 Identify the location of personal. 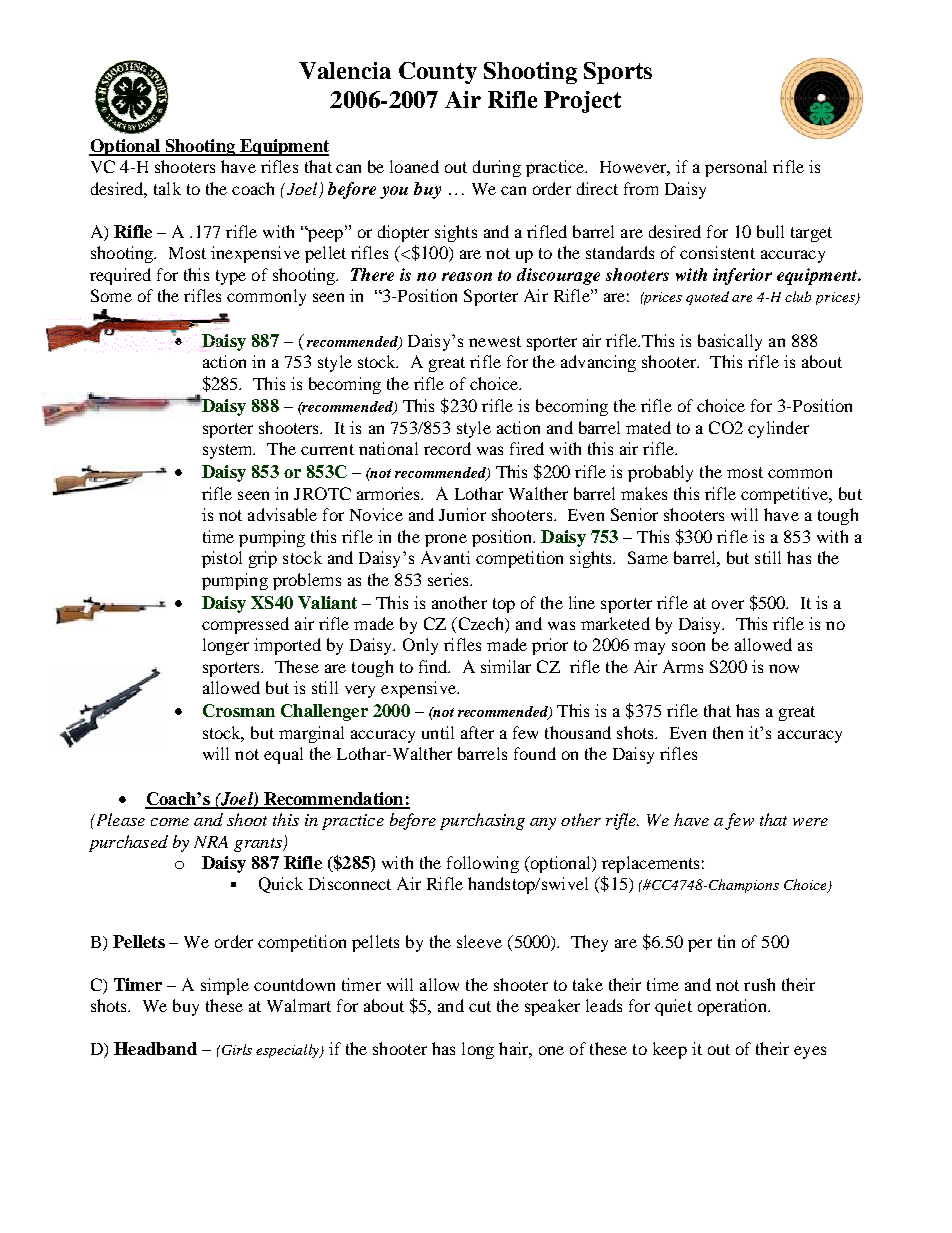
(736, 168).
